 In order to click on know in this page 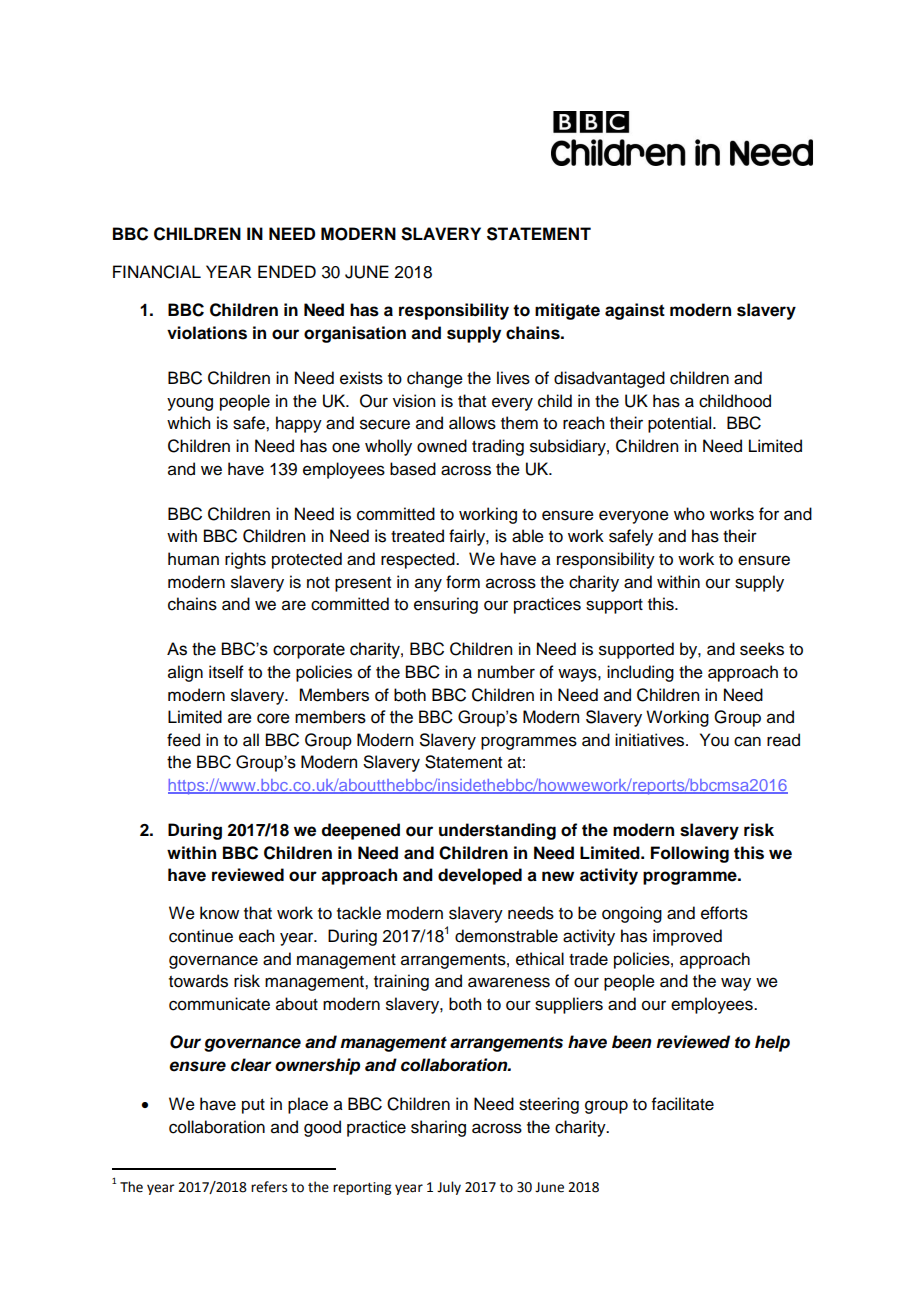, I will do `click(219, 913)`.
